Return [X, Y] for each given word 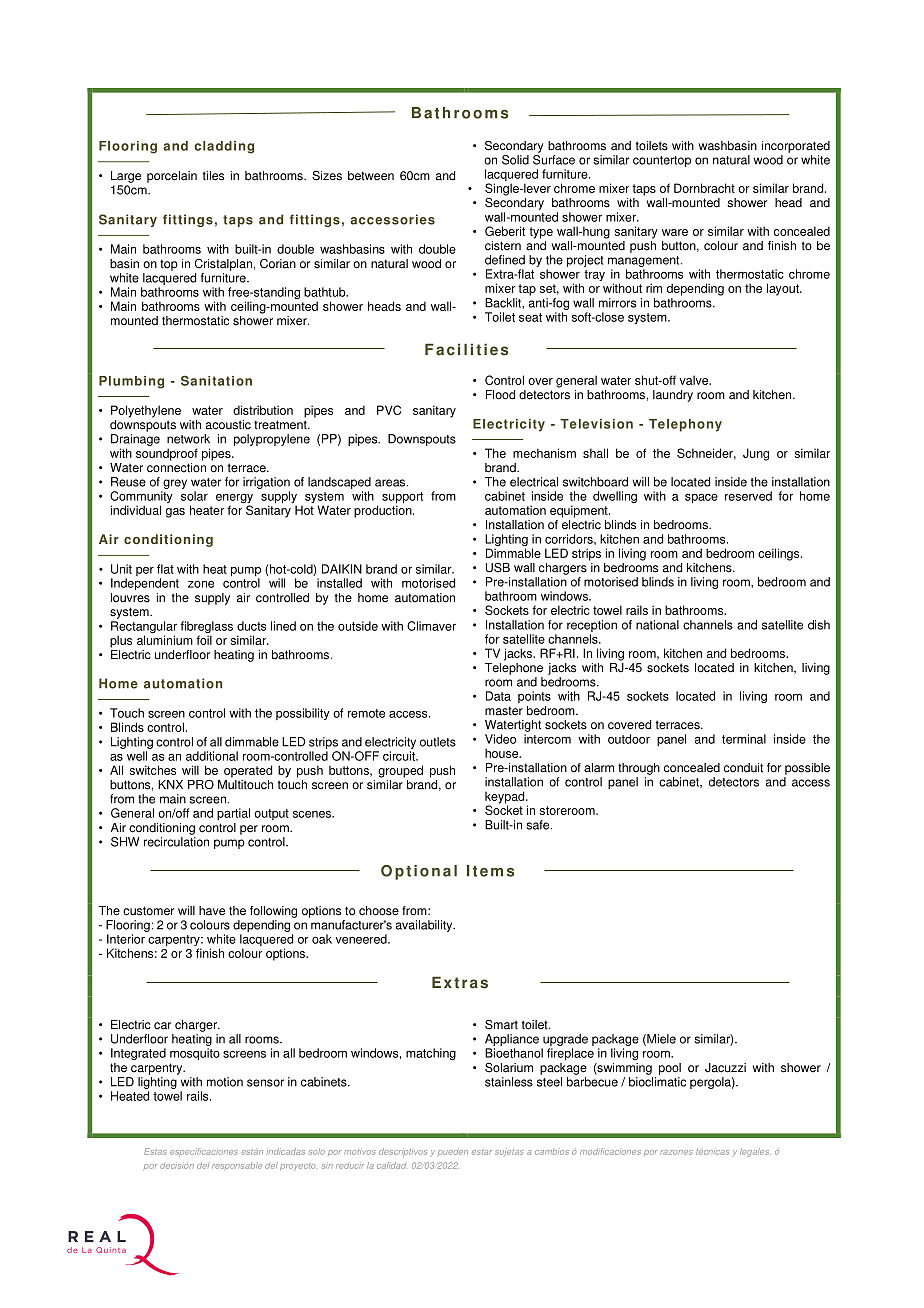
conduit [743, 768]
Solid [515, 160]
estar [482, 1152]
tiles [213, 176]
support [402, 499]
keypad [506, 798]
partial [233, 814]
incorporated [796, 147]
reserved [748, 496]
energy [234, 500]
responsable [237, 1165]
